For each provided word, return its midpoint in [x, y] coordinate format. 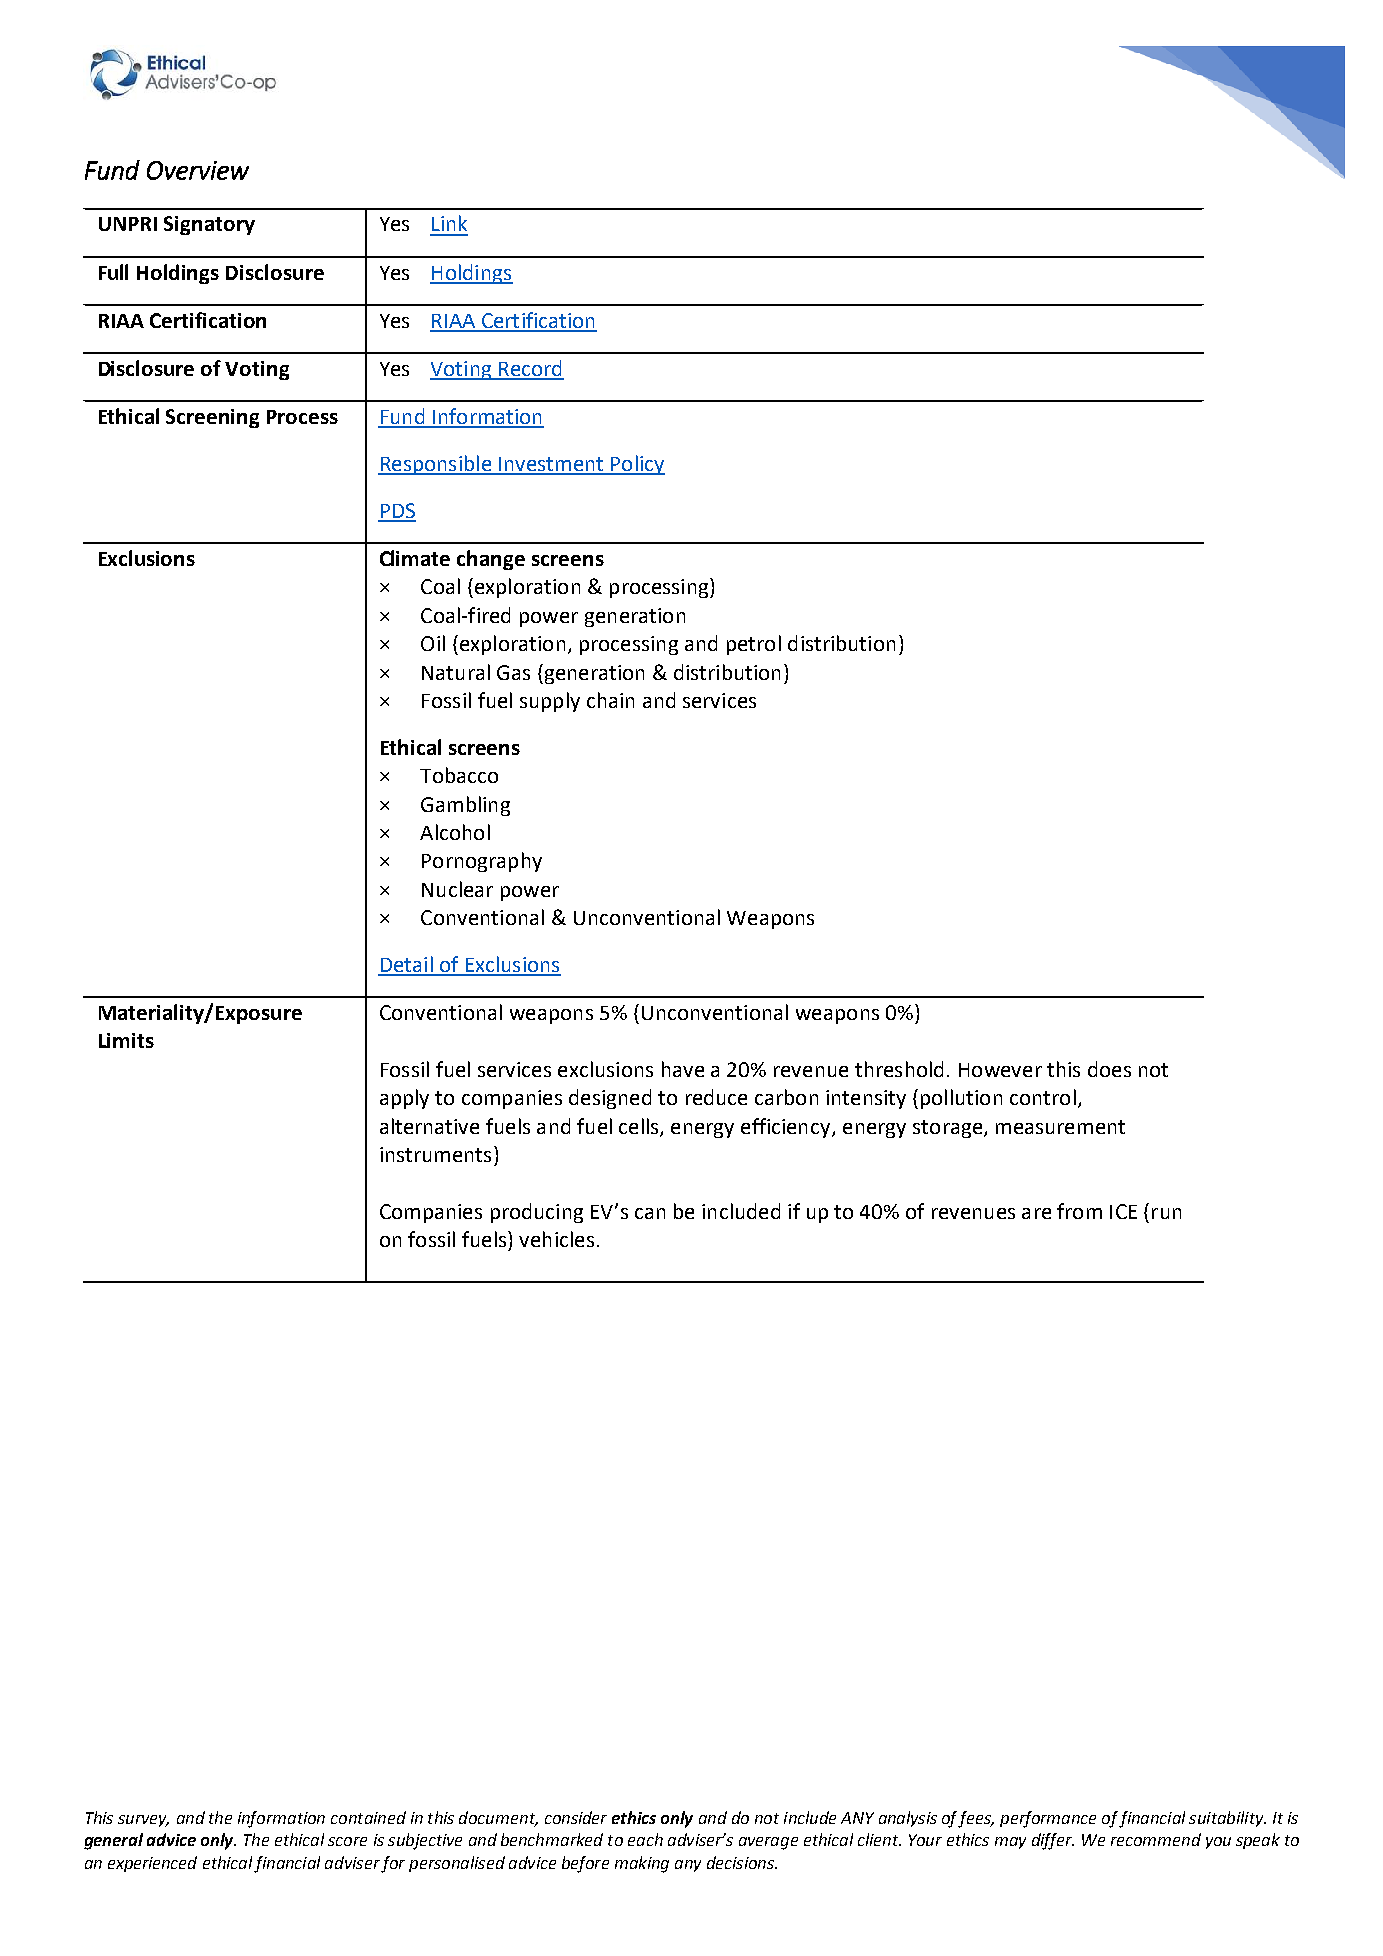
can [650, 1213]
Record [530, 369]
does [1109, 1069]
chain [610, 700]
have [683, 1069]
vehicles [556, 1239]
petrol [754, 645]
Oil [433, 643]
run [1166, 1213]
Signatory [209, 225]
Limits [126, 1040]
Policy [637, 465]
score [347, 1841]
